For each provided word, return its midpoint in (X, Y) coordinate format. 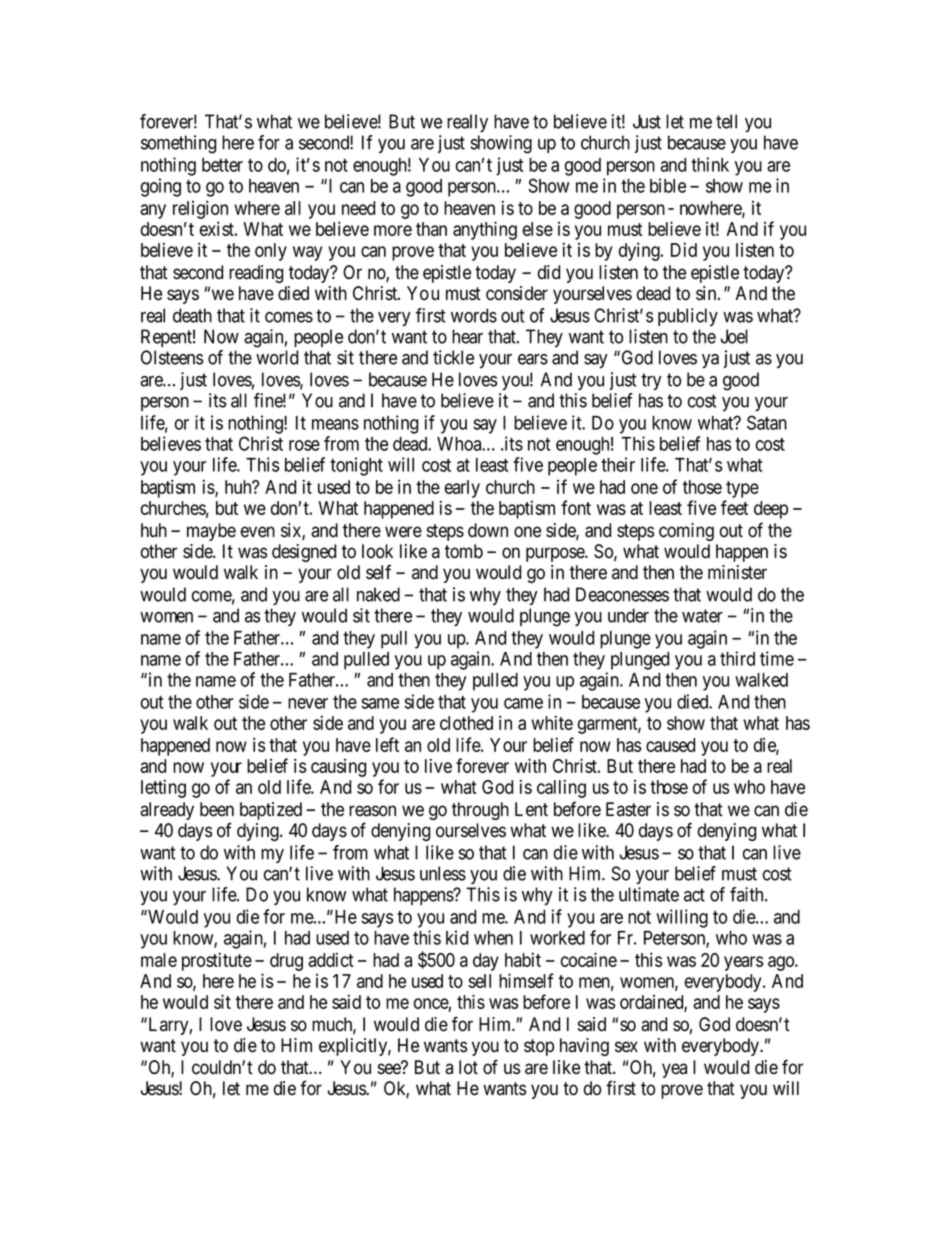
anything (485, 230)
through (480, 811)
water (702, 616)
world (277, 357)
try (651, 381)
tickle (453, 357)
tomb (464, 551)
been (217, 809)
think (710, 164)
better (222, 165)
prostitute (217, 961)
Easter (628, 809)
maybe (211, 532)
